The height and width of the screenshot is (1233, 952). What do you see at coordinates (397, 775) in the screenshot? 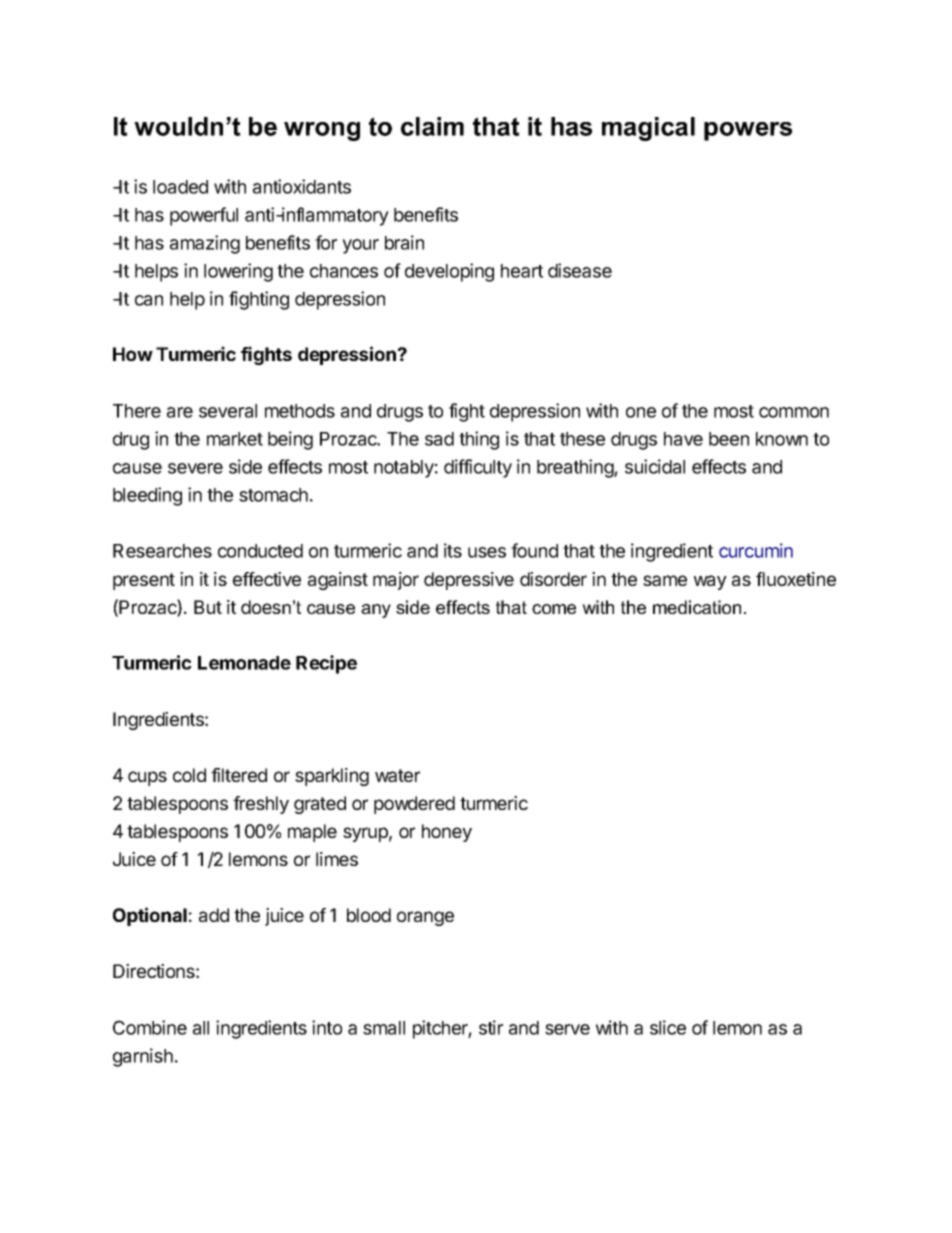
I see `water` at bounding box center [397, 775].
